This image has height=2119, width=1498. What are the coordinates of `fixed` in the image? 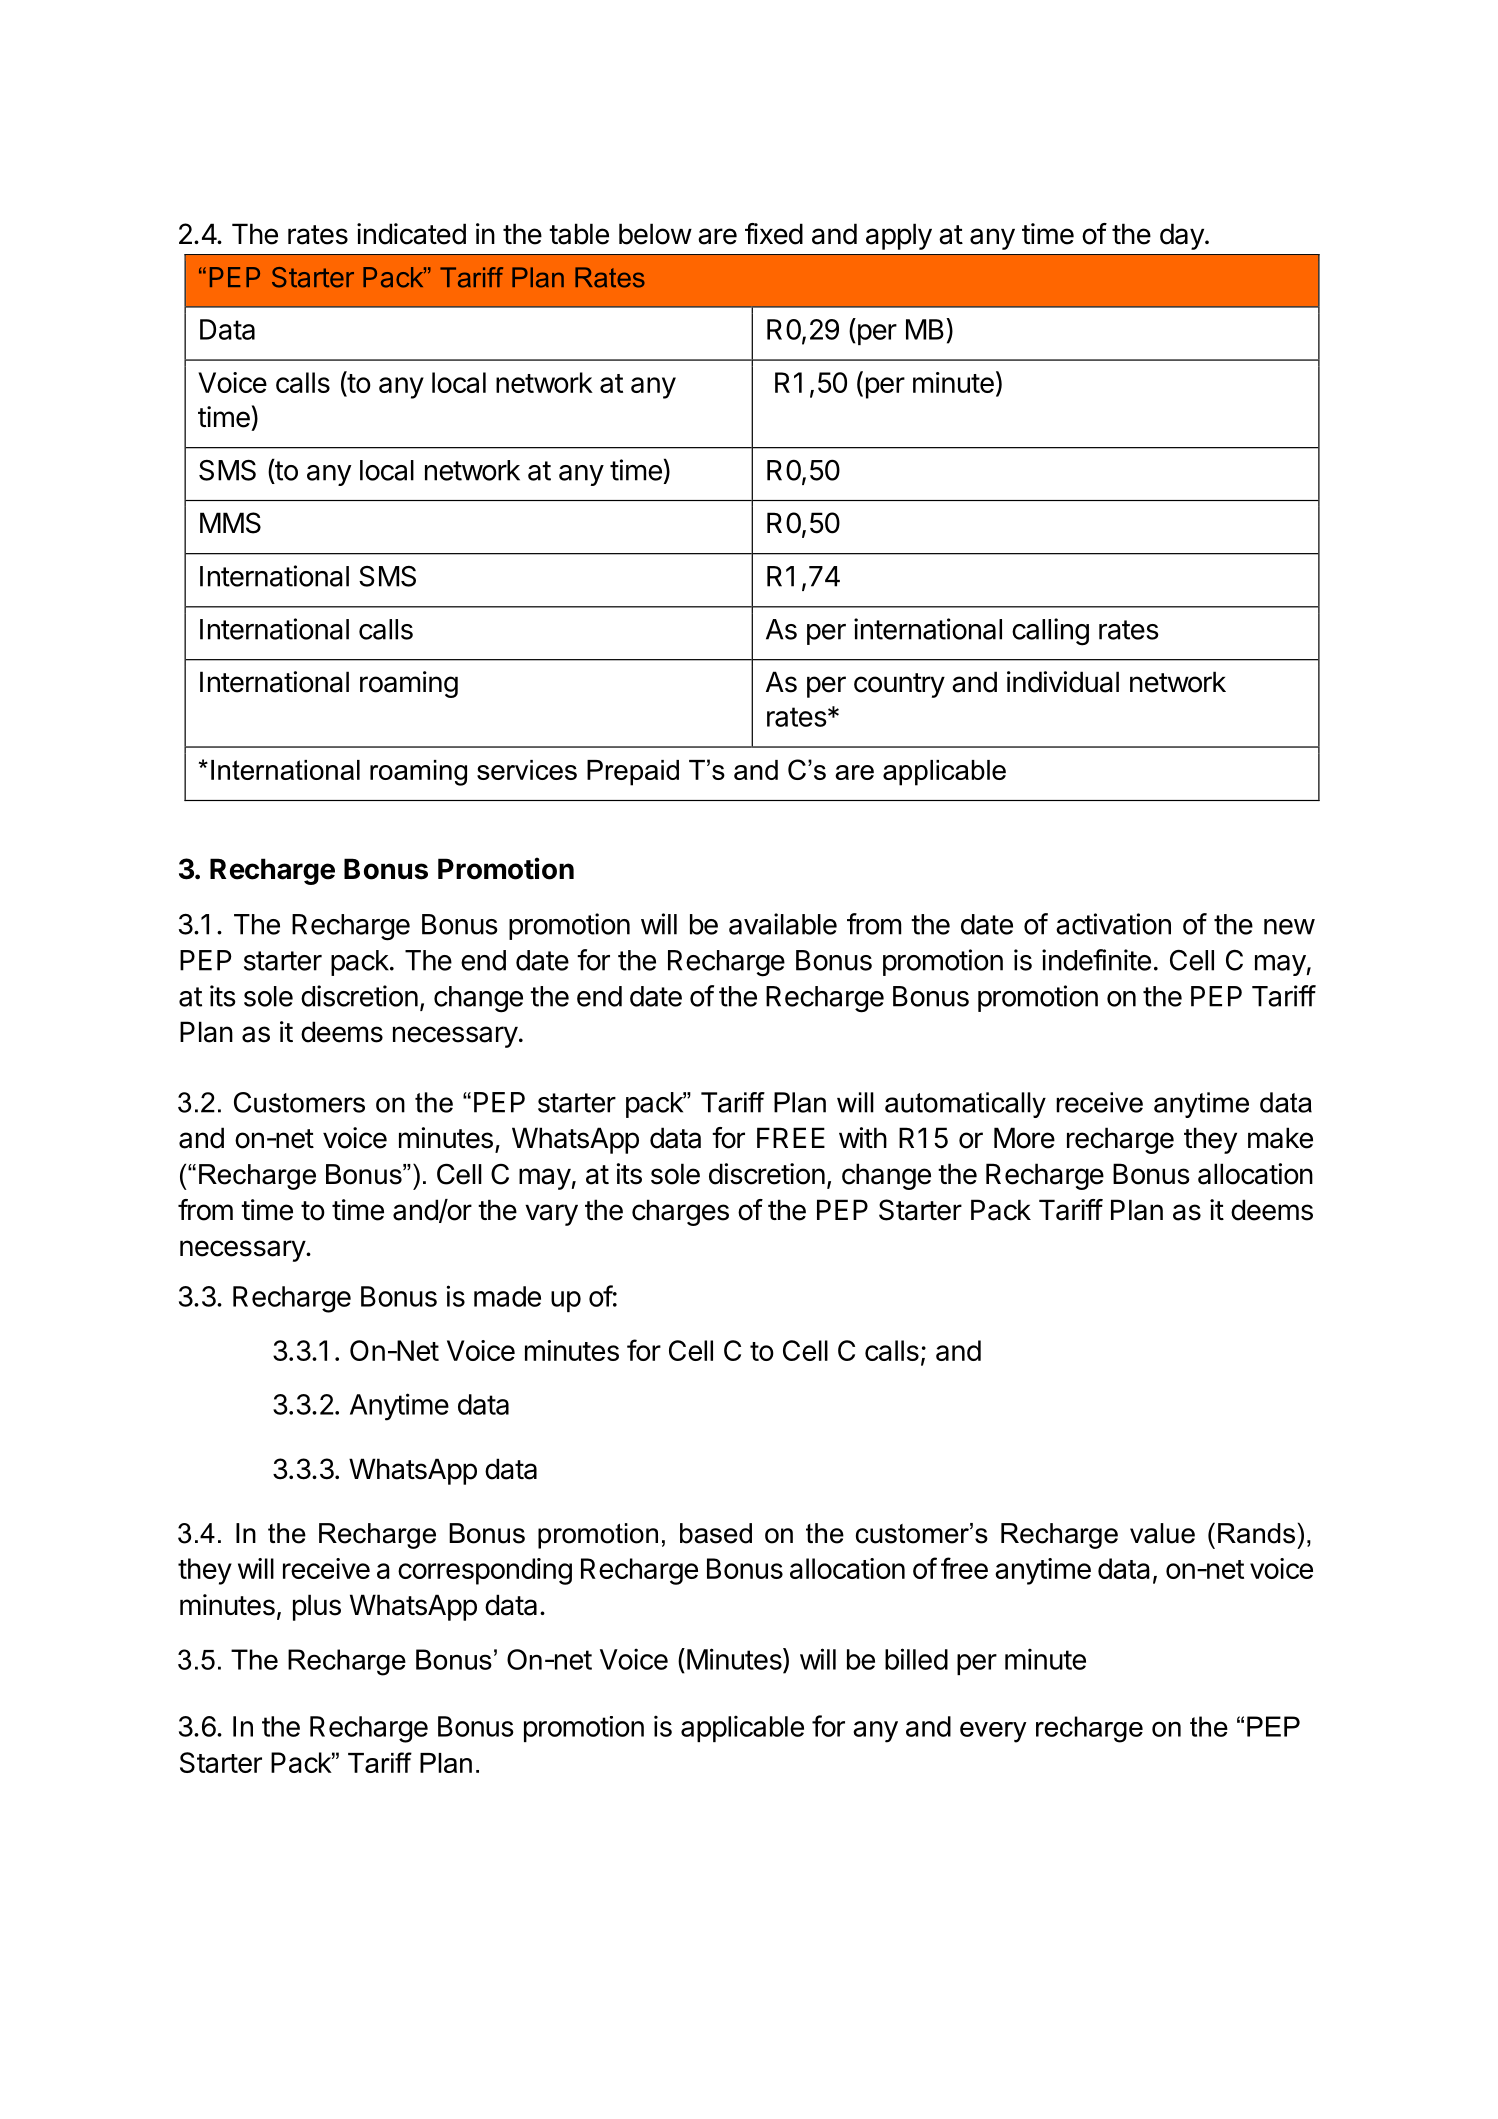 It's located at (774, 234).
